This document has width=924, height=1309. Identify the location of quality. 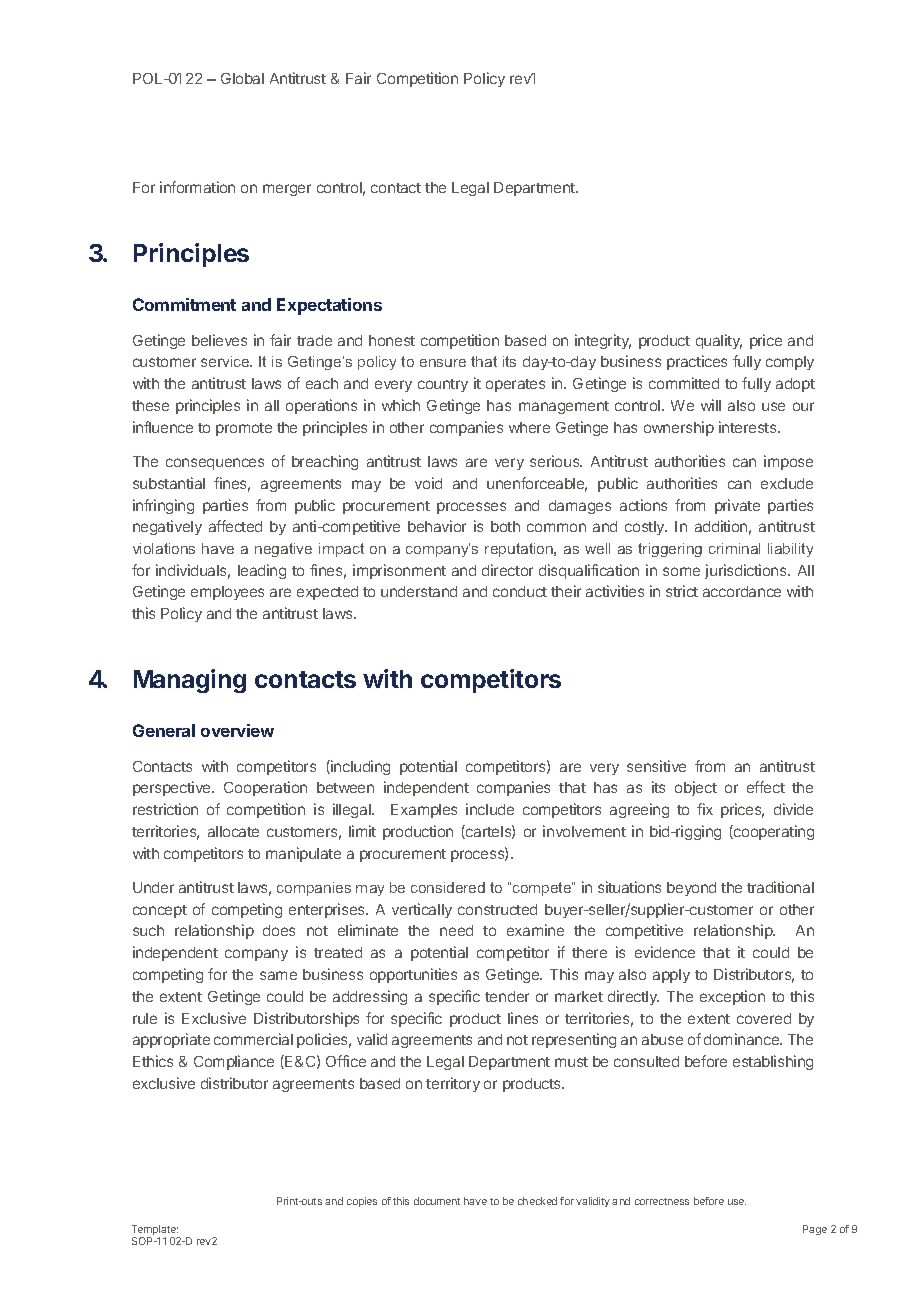
(719, 341).
